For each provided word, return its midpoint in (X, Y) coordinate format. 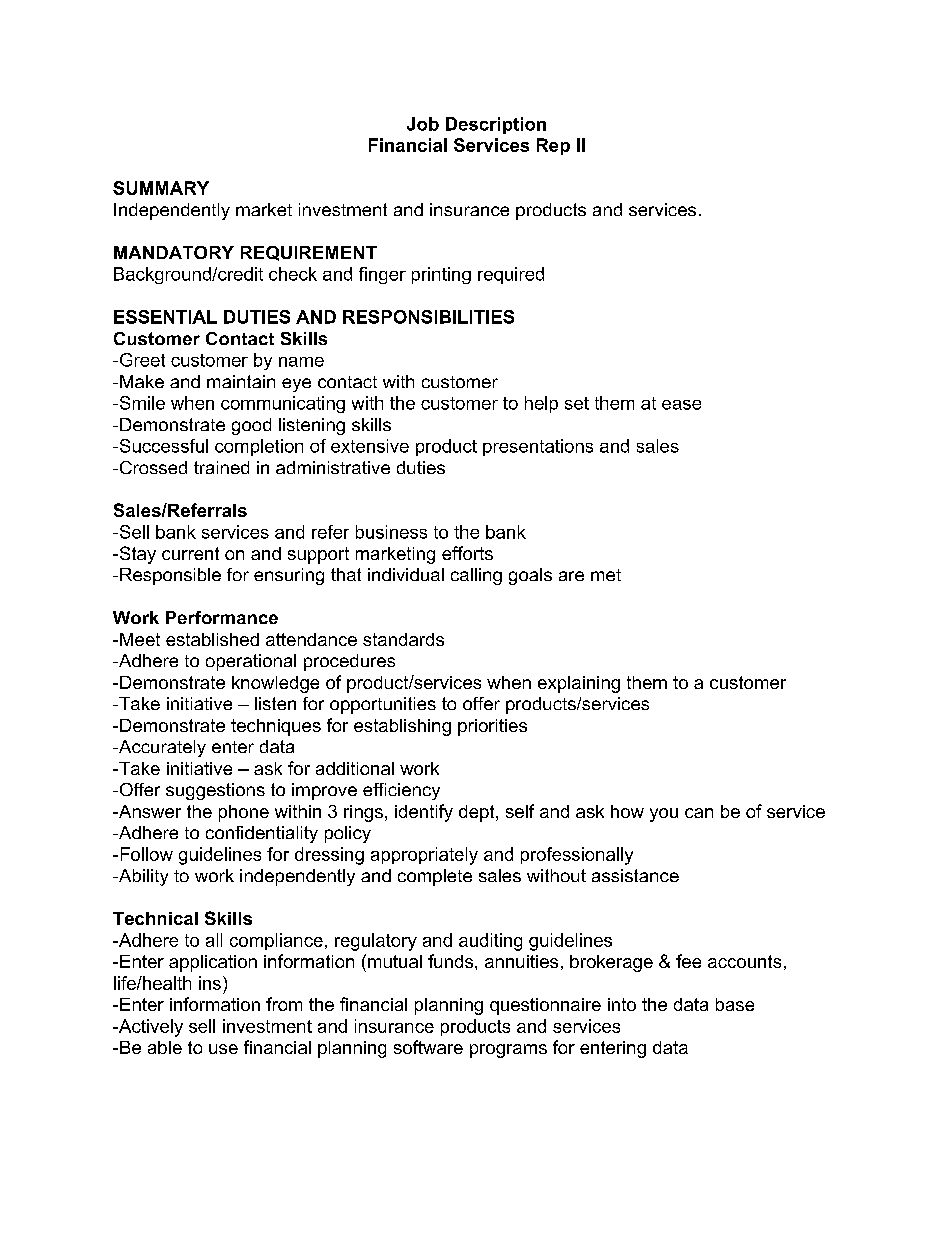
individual (406, 574)
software (428, 1047)
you (664, 815)
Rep (553, 146)
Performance (222, 617)
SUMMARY (161, 188)
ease (681, 405)
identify (424, 813)
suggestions (215, 791)
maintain (241, 381)
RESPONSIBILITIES (428, 317)
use (223, 1049)
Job (423, 124)
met (606, 575)
